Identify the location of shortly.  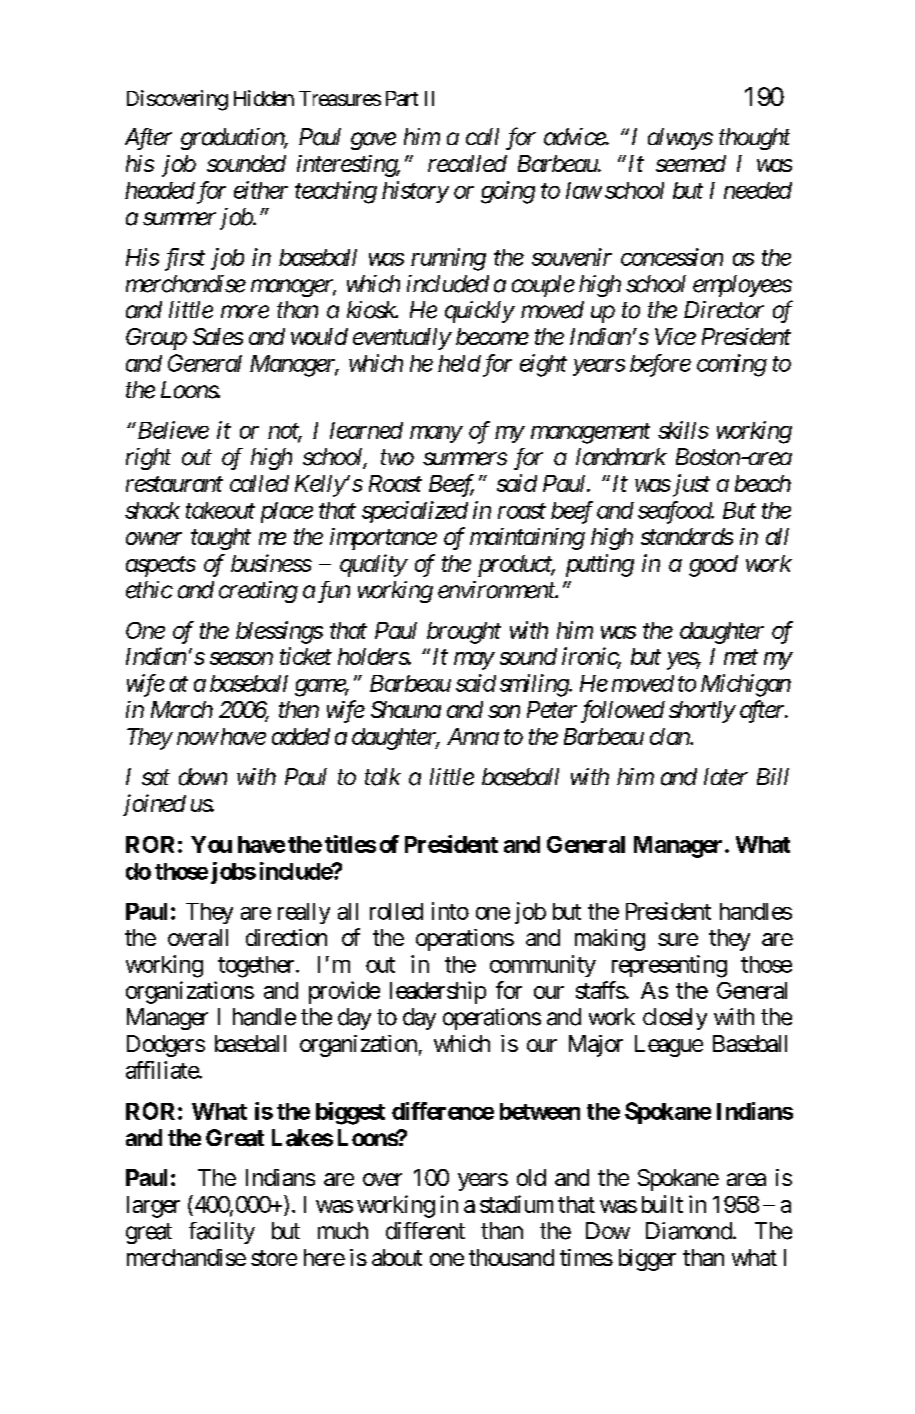
(702, 712).
